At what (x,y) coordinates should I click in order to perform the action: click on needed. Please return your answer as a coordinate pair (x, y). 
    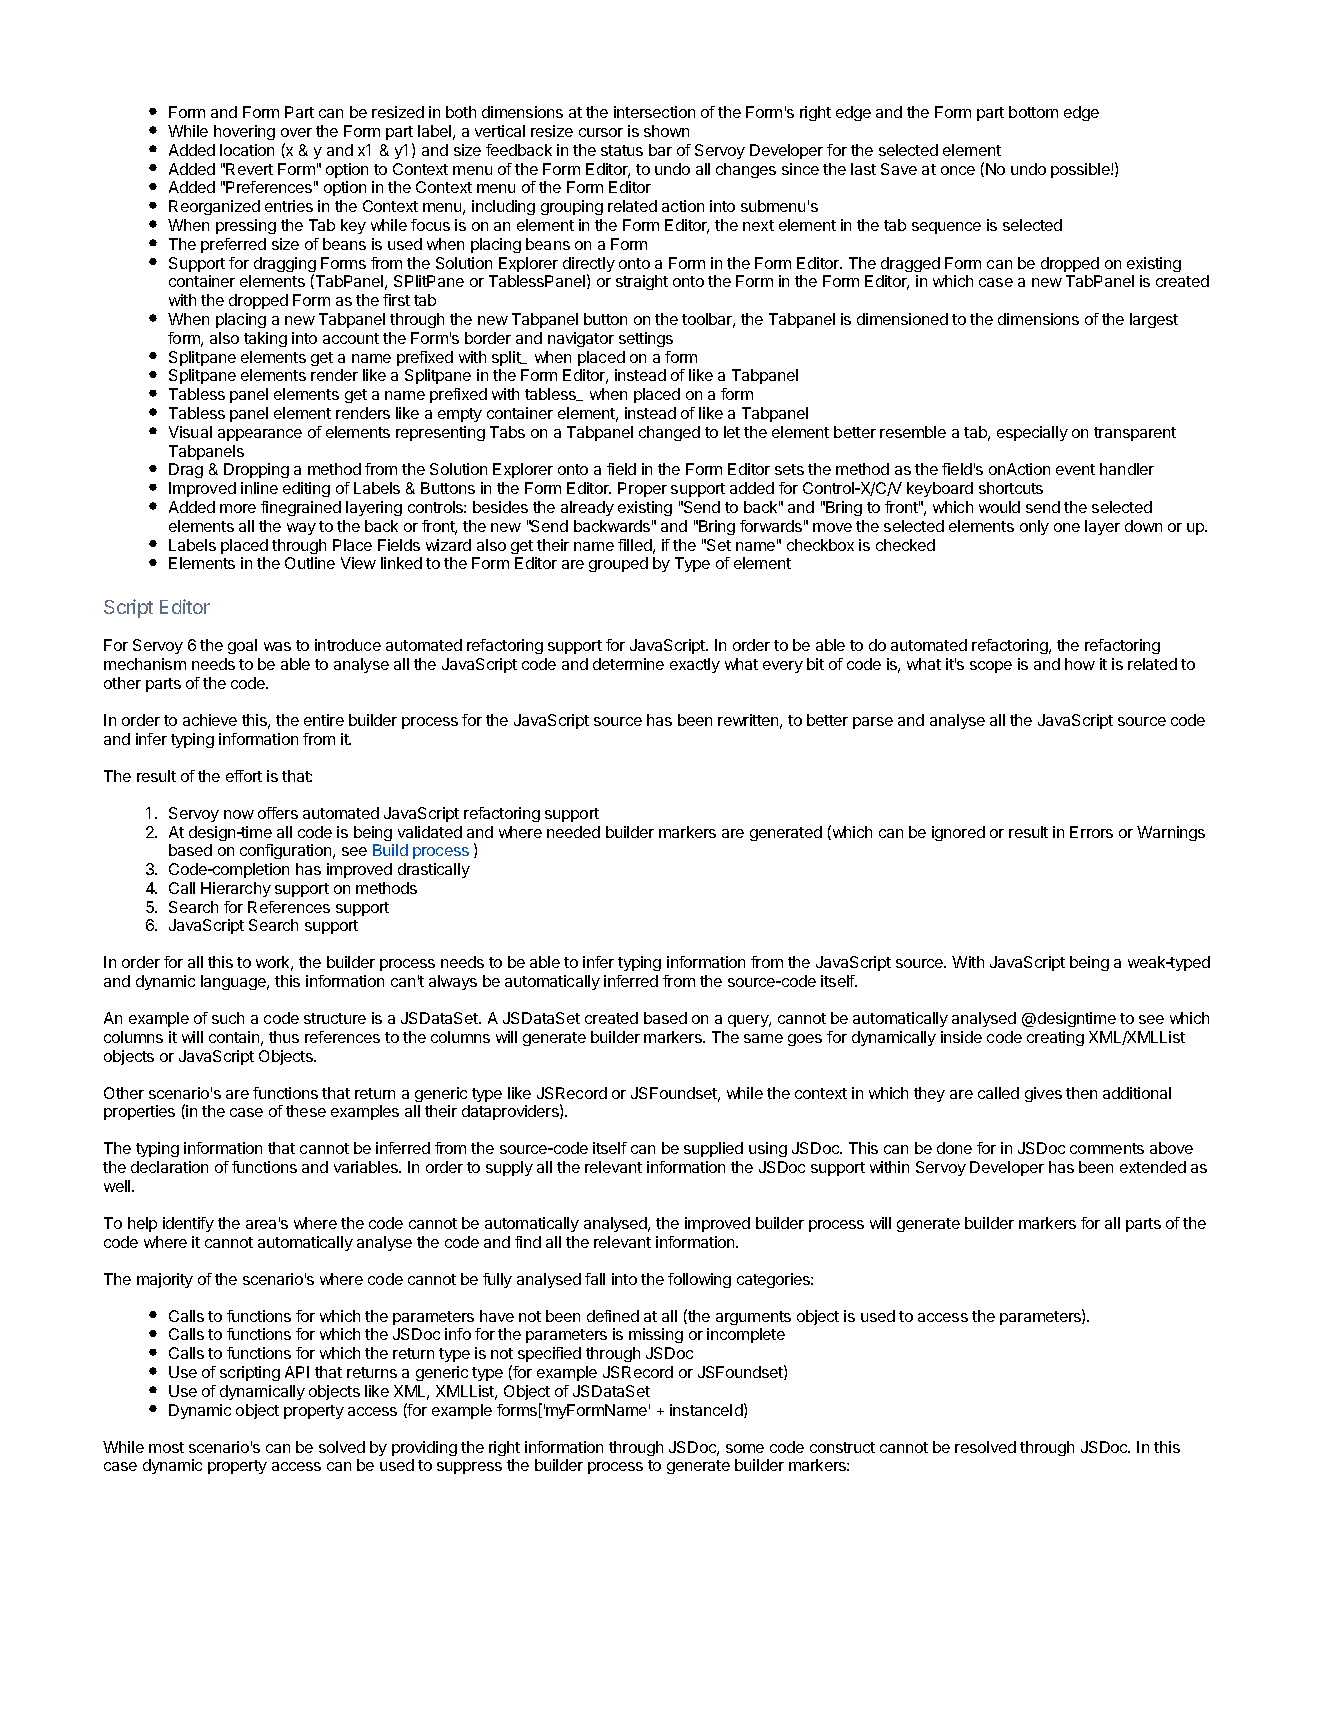
    Looking at the image, I should click on (573, 832).
